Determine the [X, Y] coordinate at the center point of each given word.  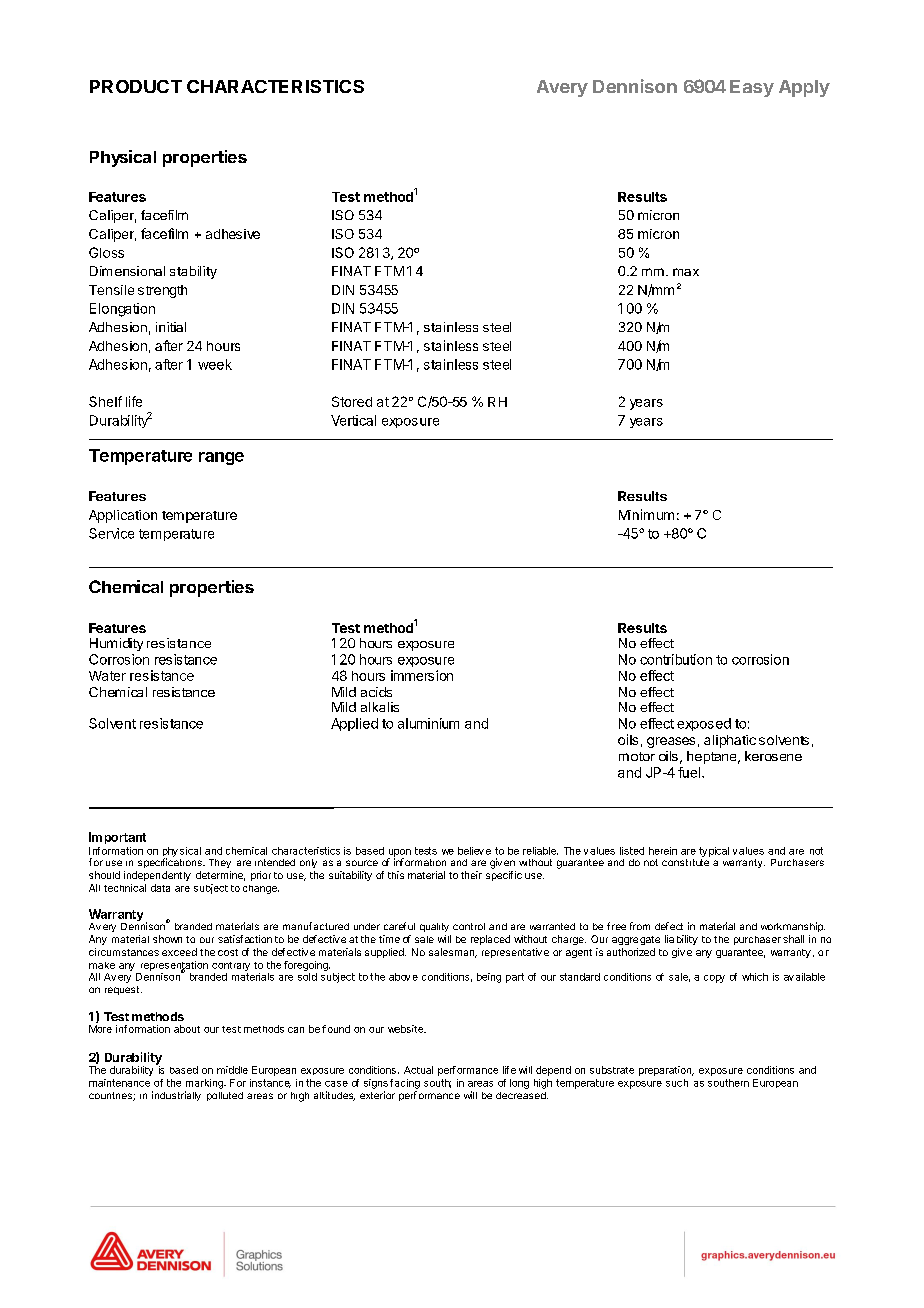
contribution [676, 659]
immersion [422, 675]
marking [205, 1084]
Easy [752, 88]
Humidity [116, 644]
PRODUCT [136, 86]
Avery [562, 88]
